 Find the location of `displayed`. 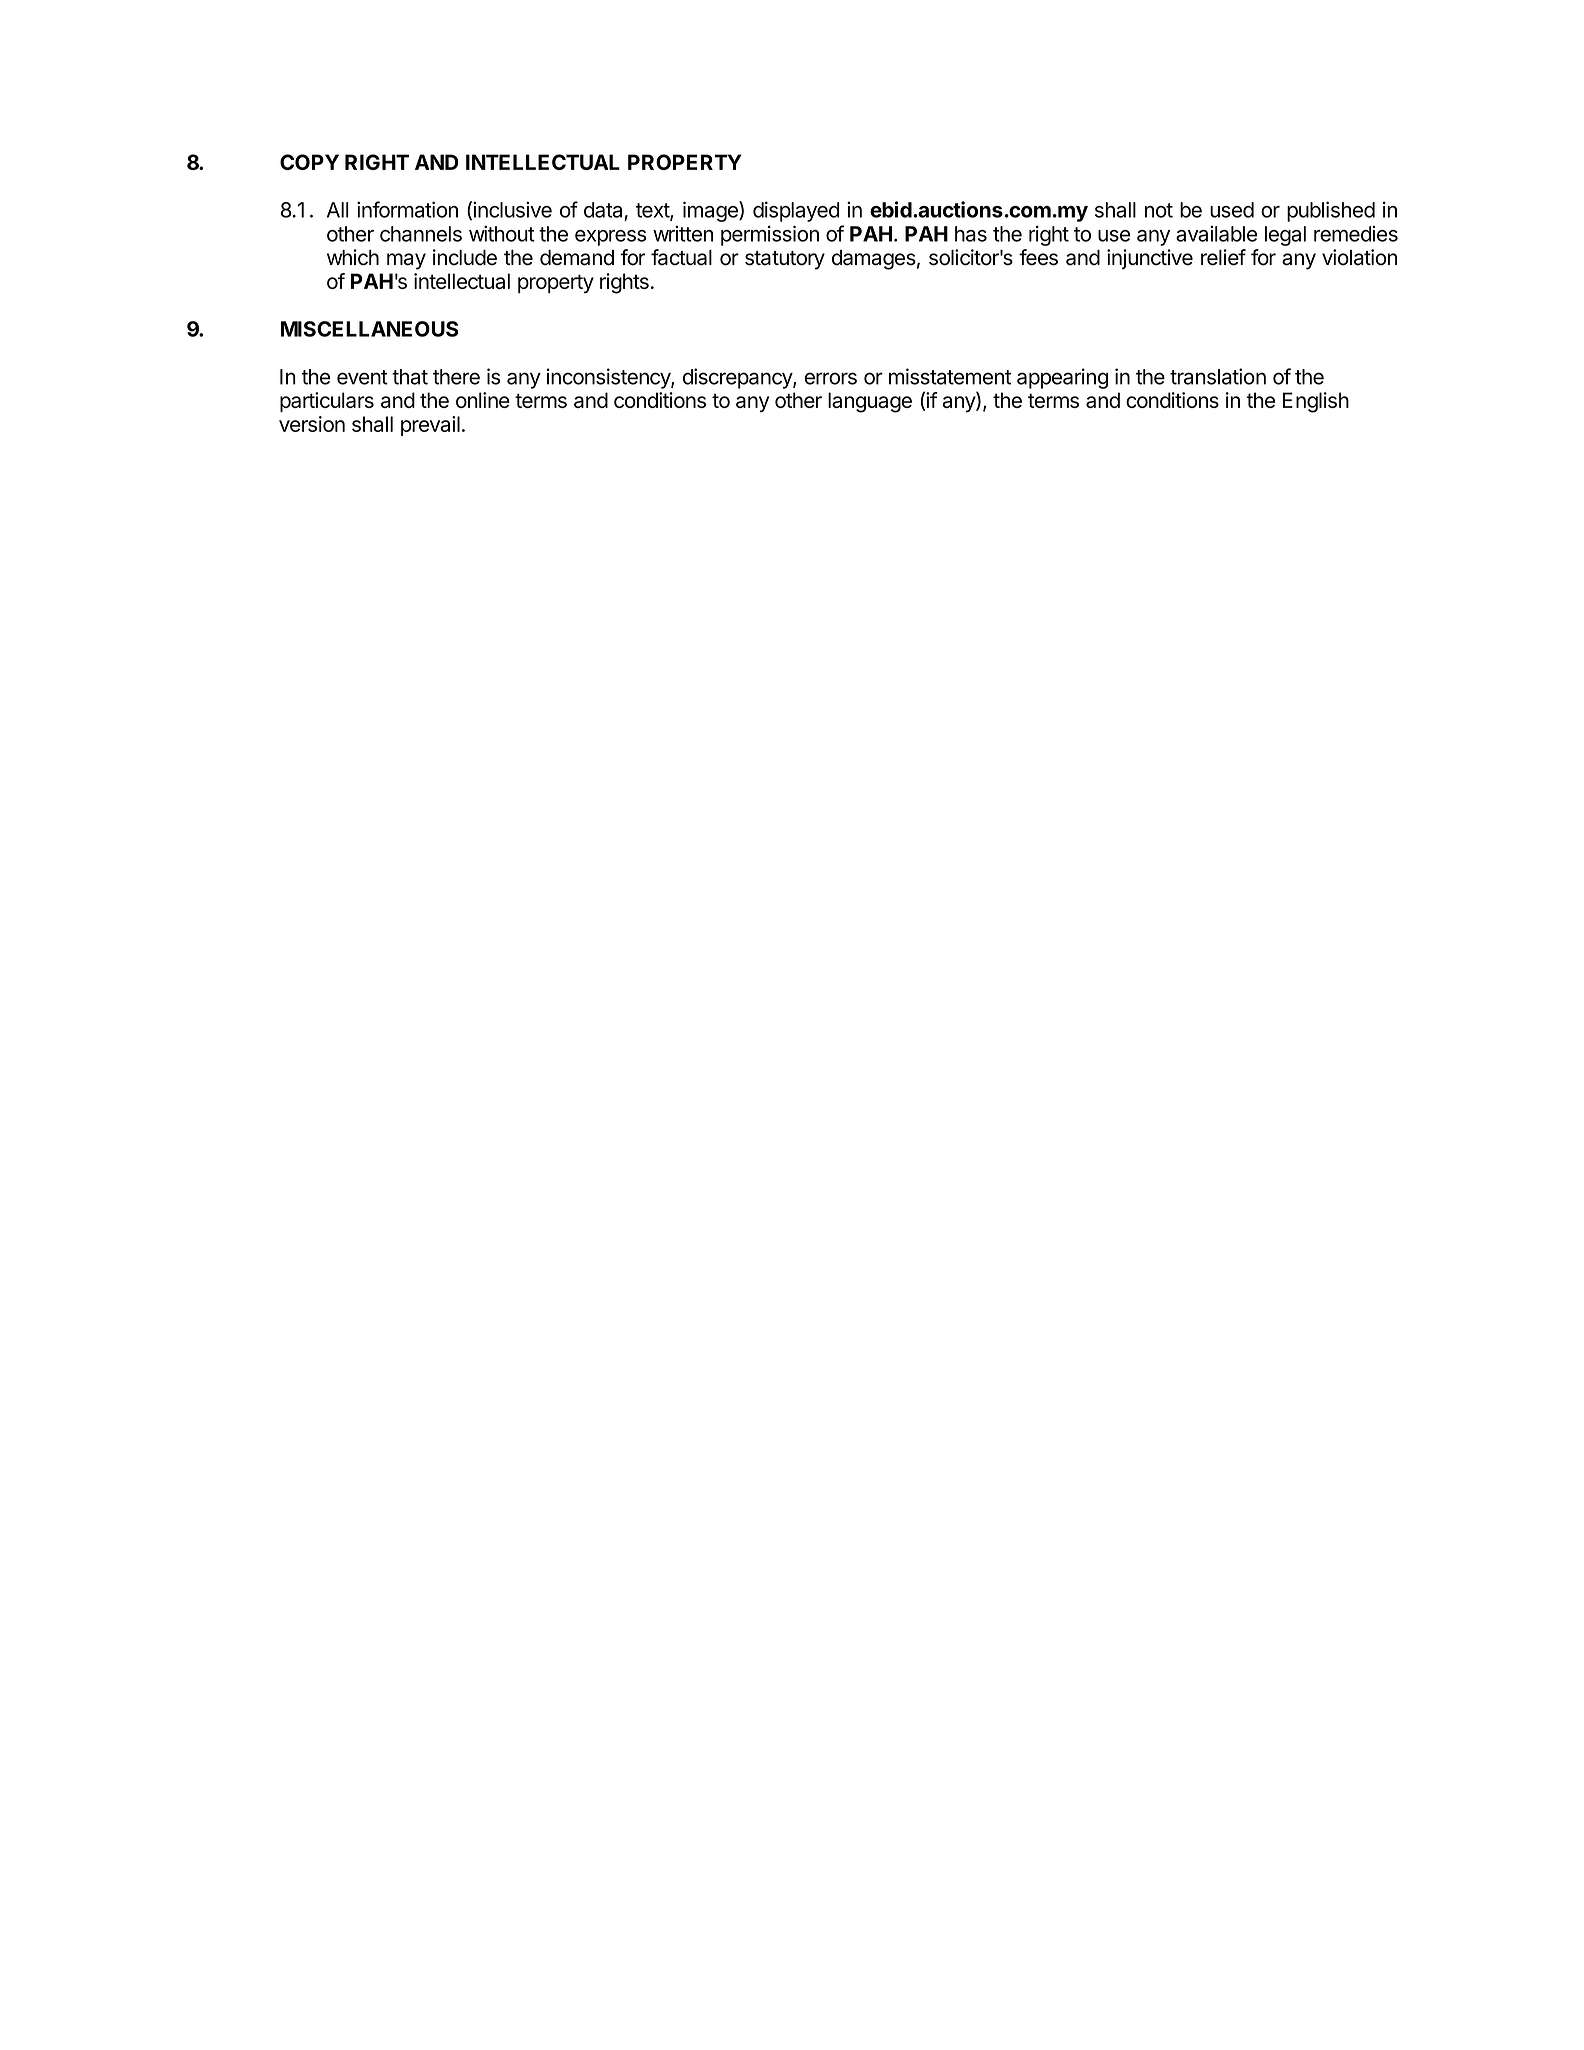

displayed is located at coordinates (796, 211).
